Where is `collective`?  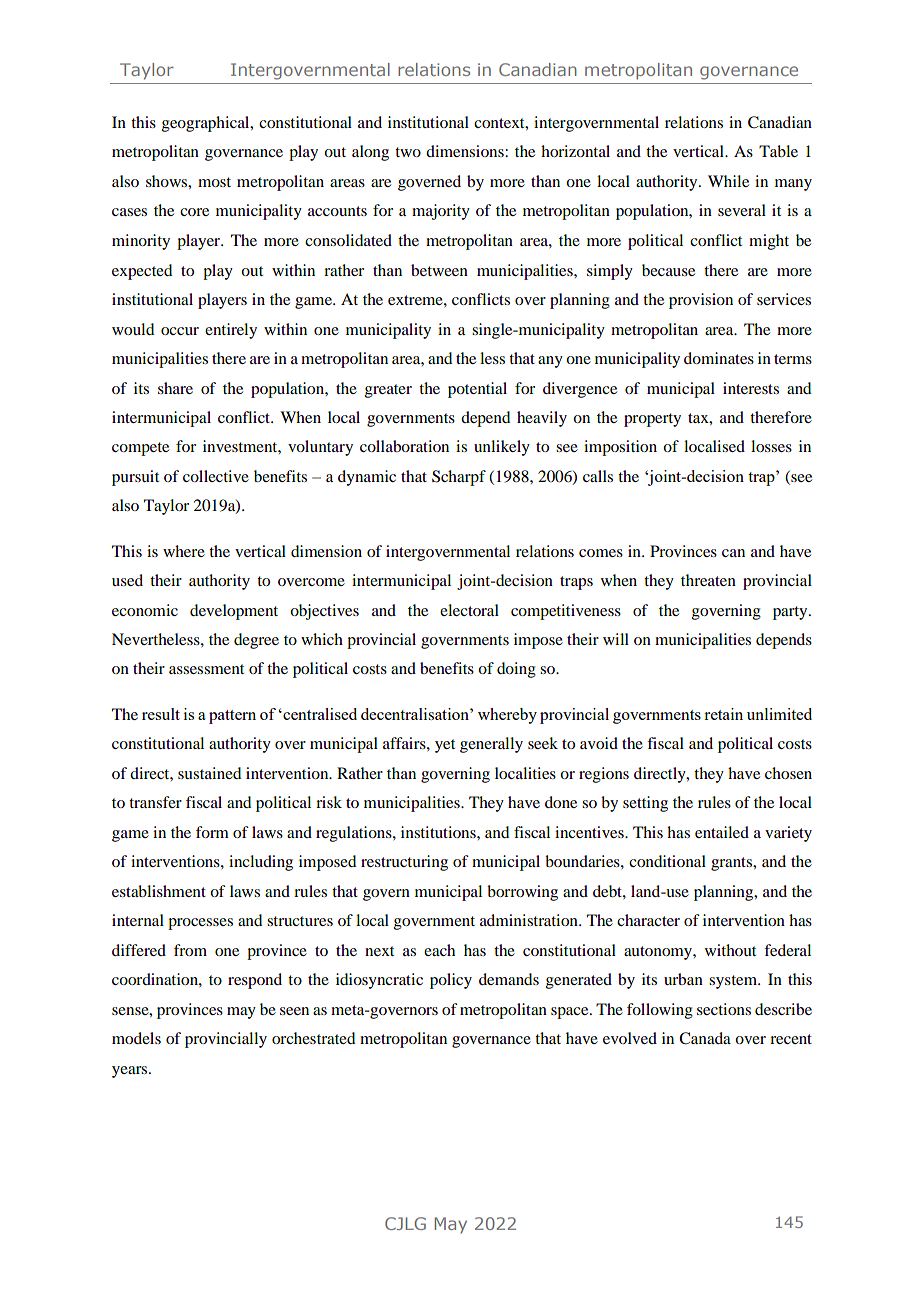
collective is located at coordinates (216, 476).
